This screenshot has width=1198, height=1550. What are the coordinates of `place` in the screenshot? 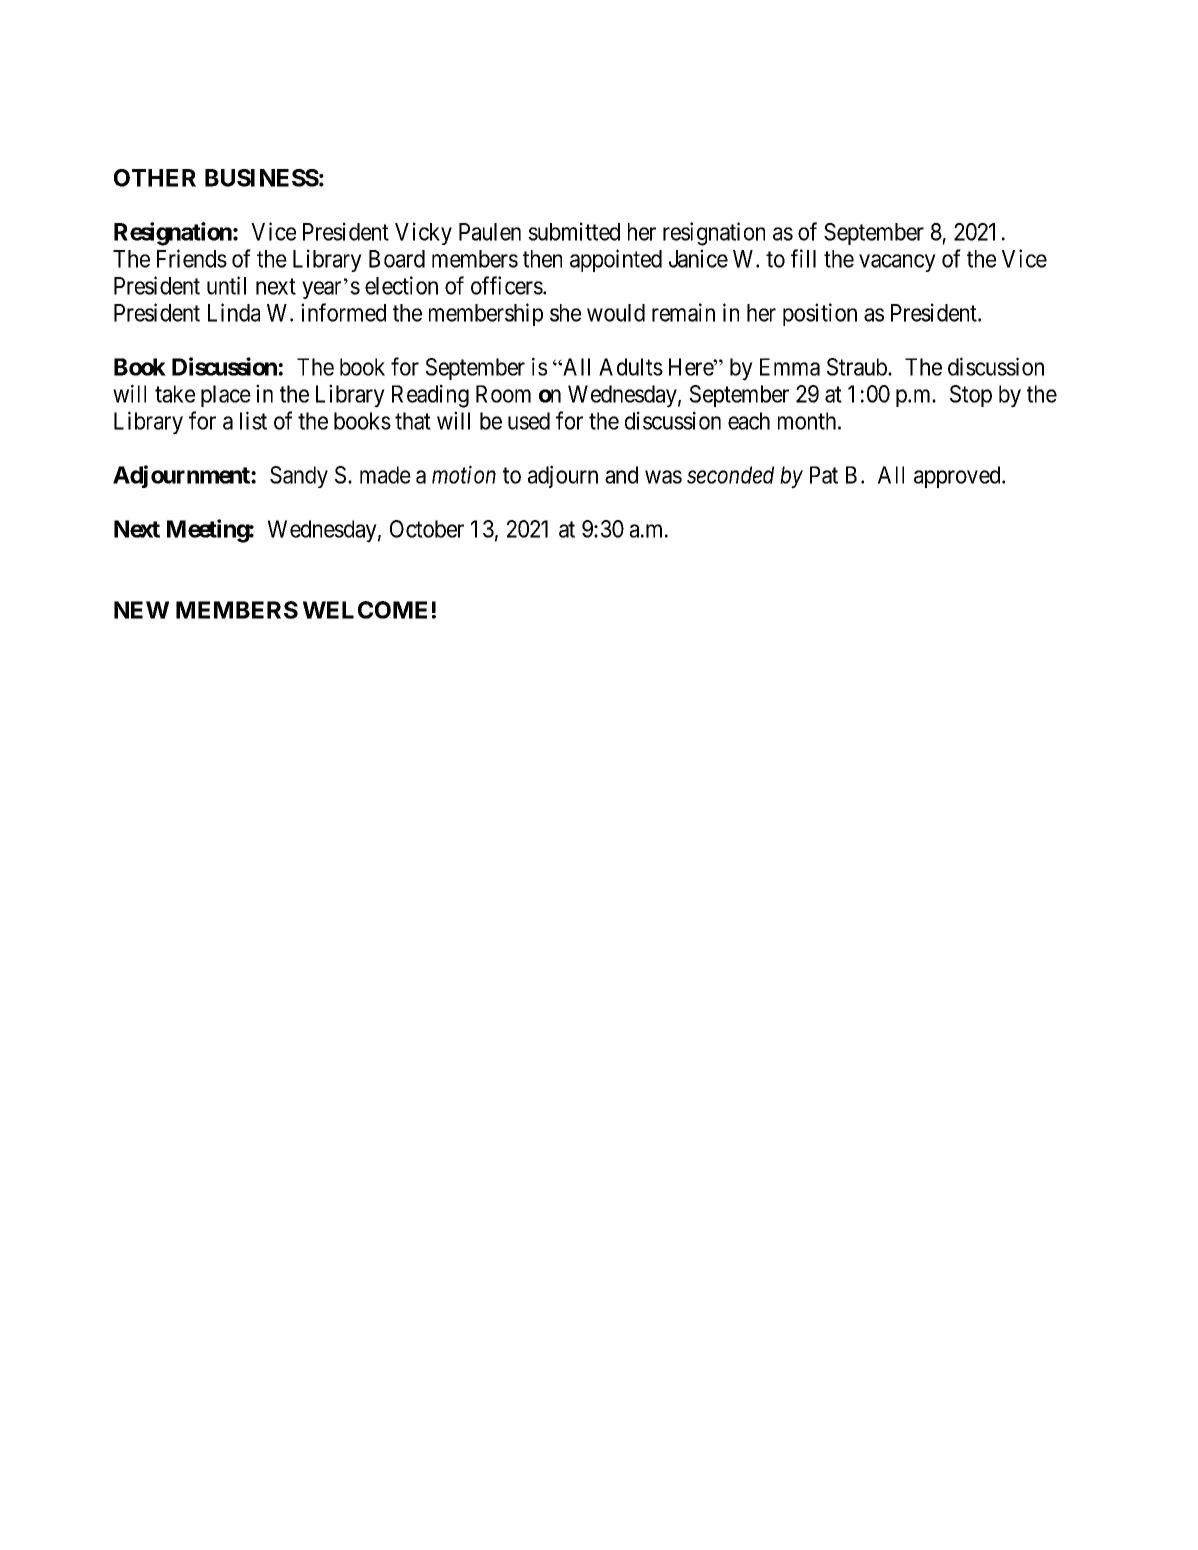 It's located at (226, 396).
